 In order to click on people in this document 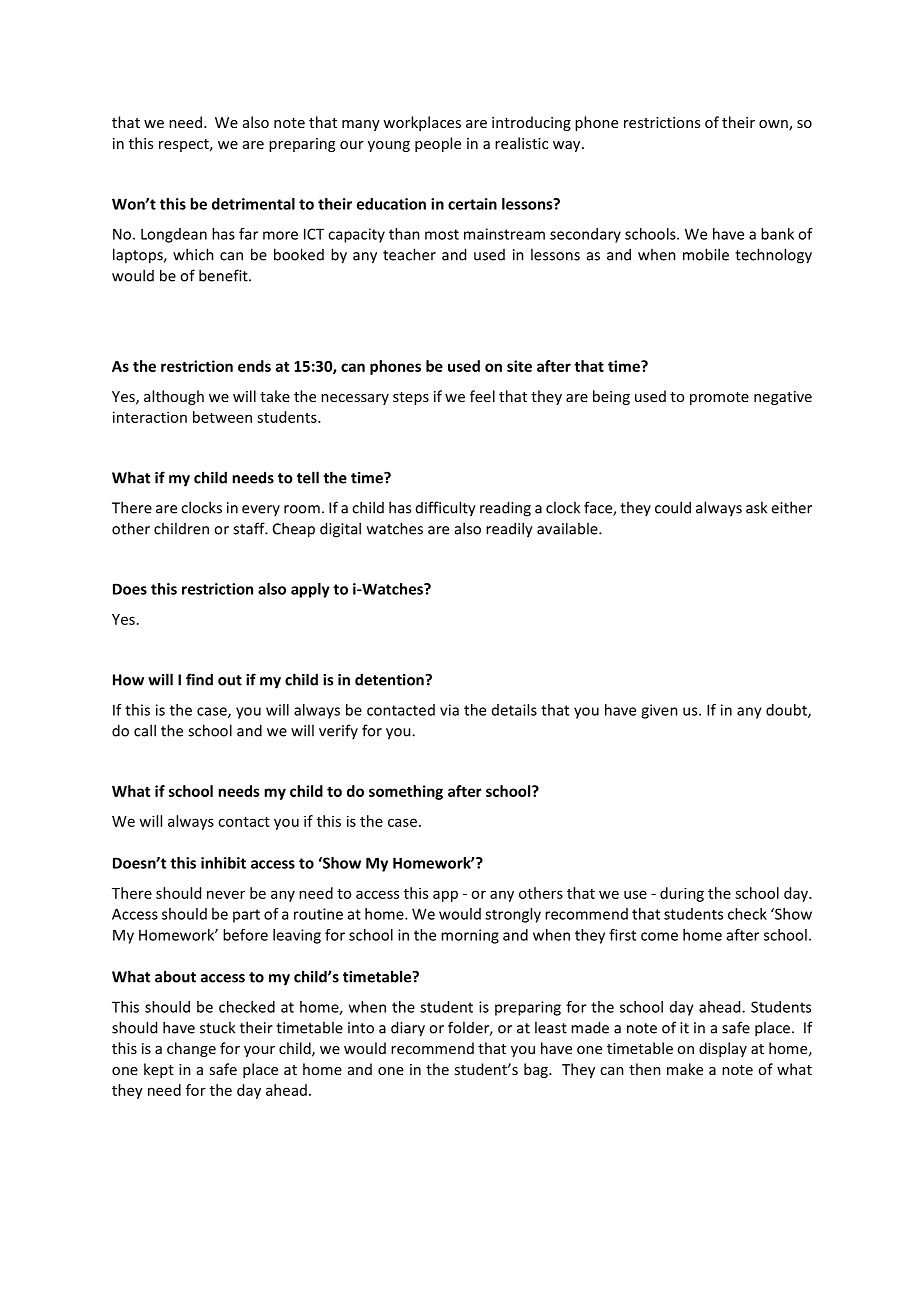, I will do `click(438, 144)`.
